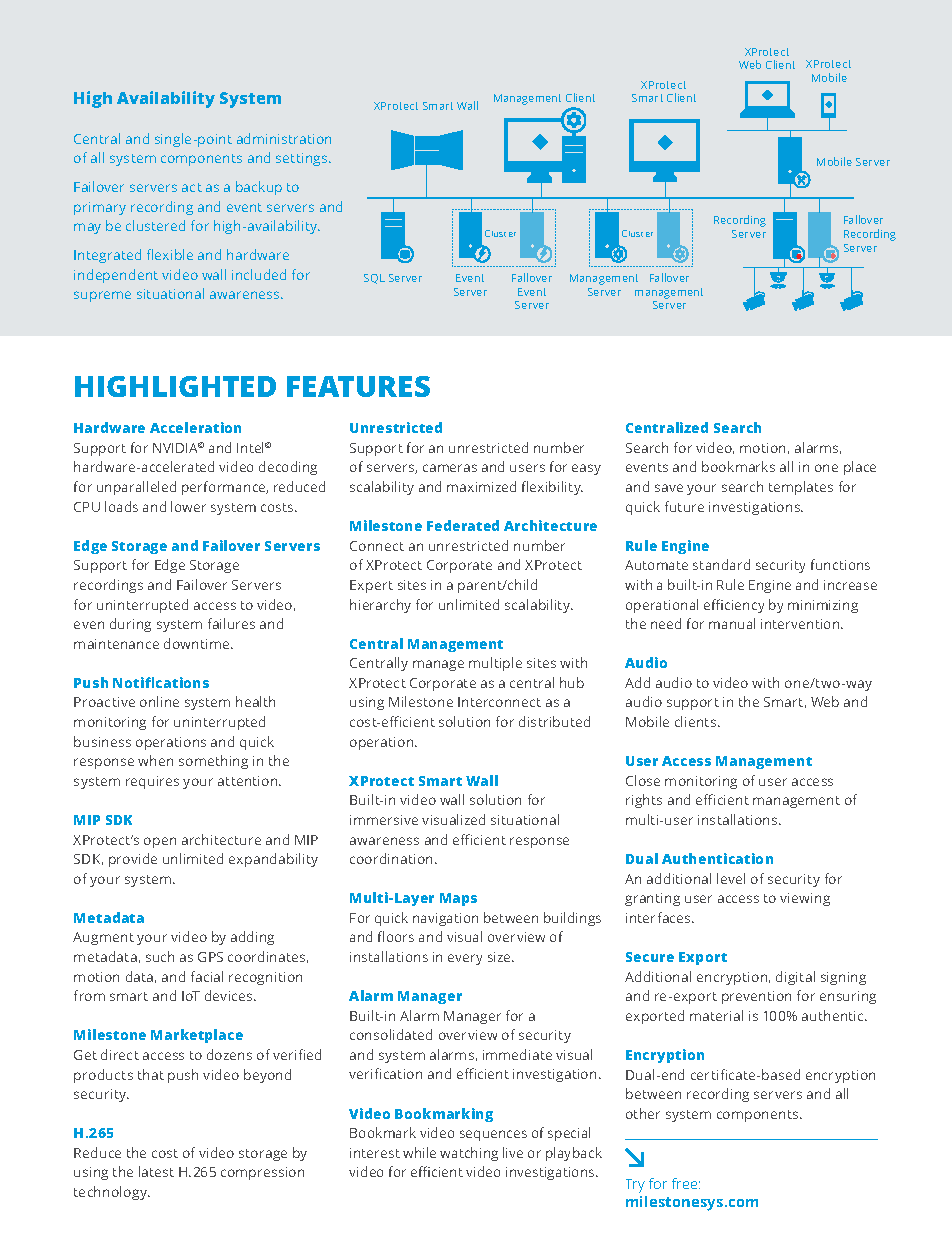 This page has width=952, height=1246. Describe the element at coordinates (374, 279) in the page. I see `SQL` at that location.
